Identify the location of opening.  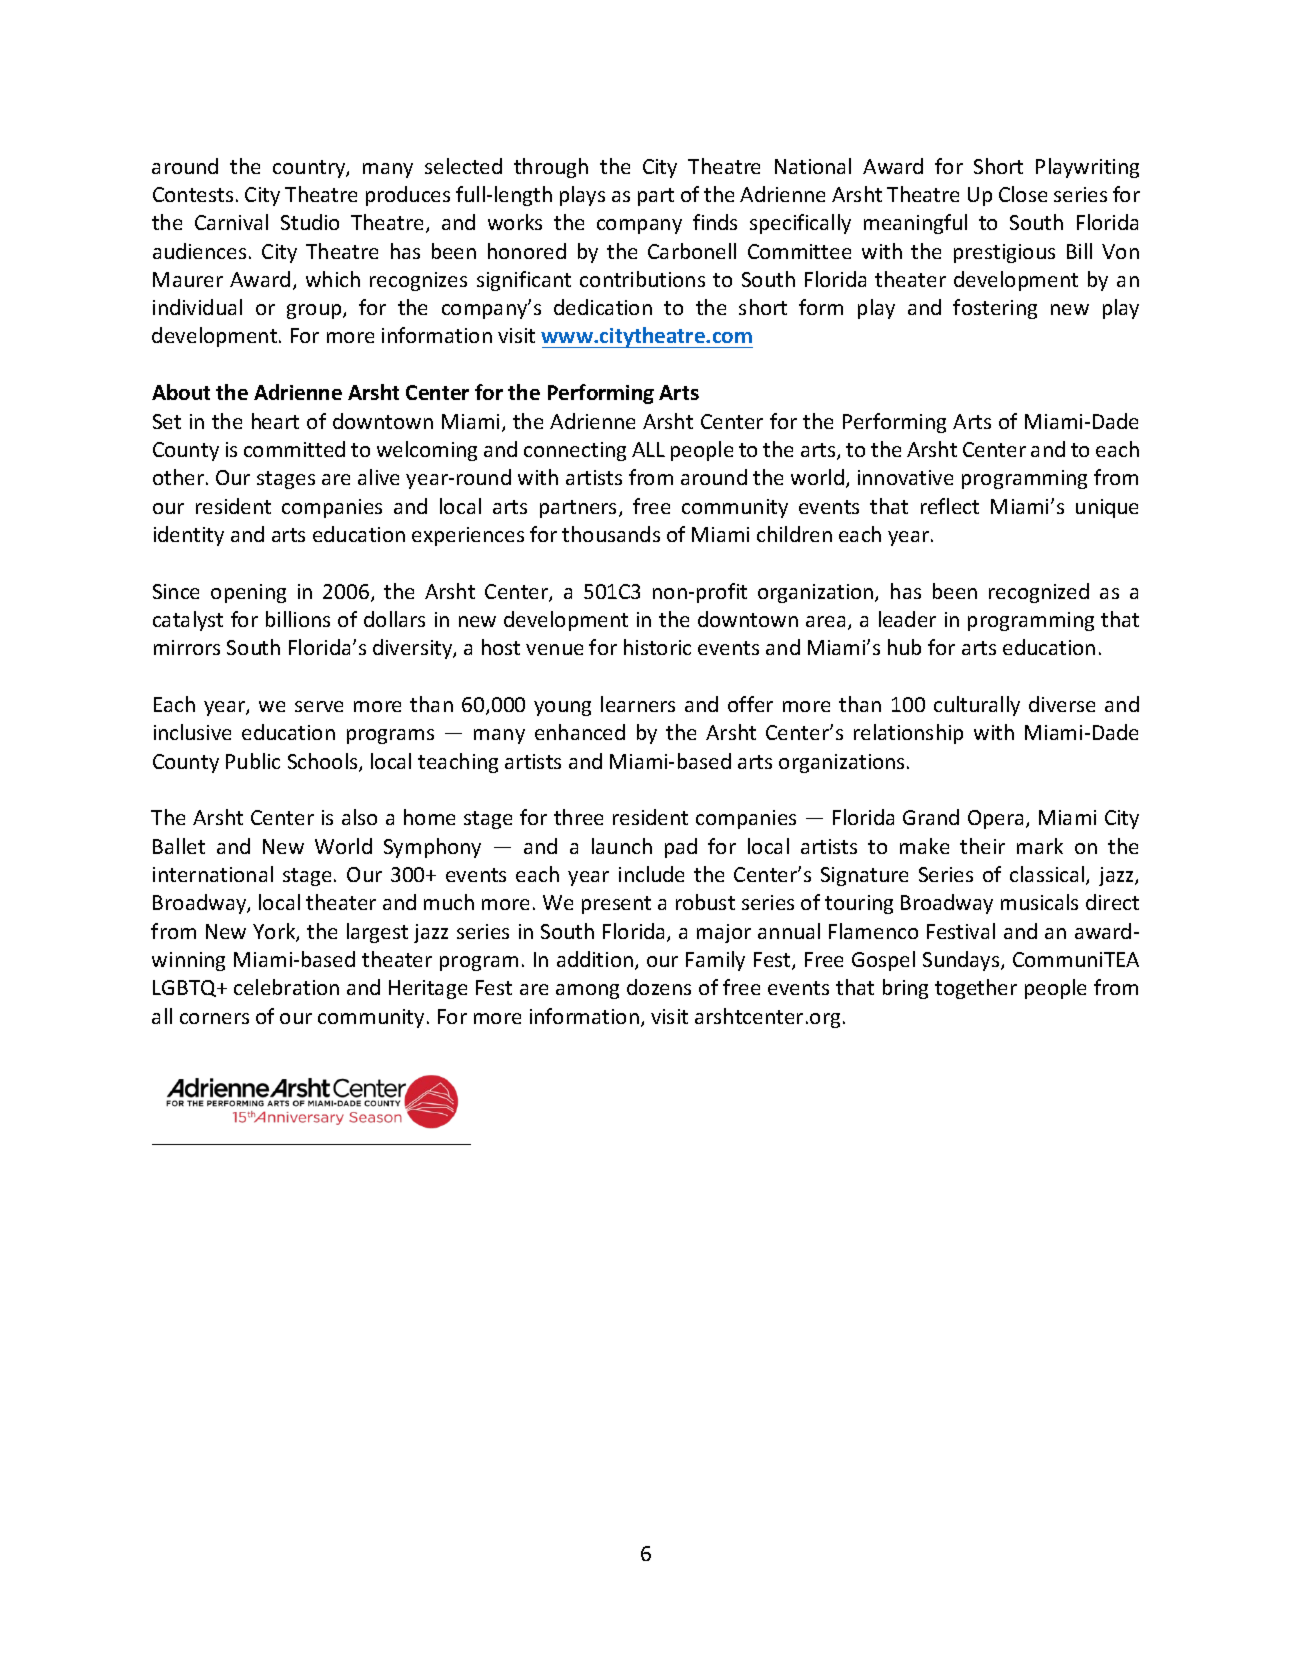
(248, 593).
